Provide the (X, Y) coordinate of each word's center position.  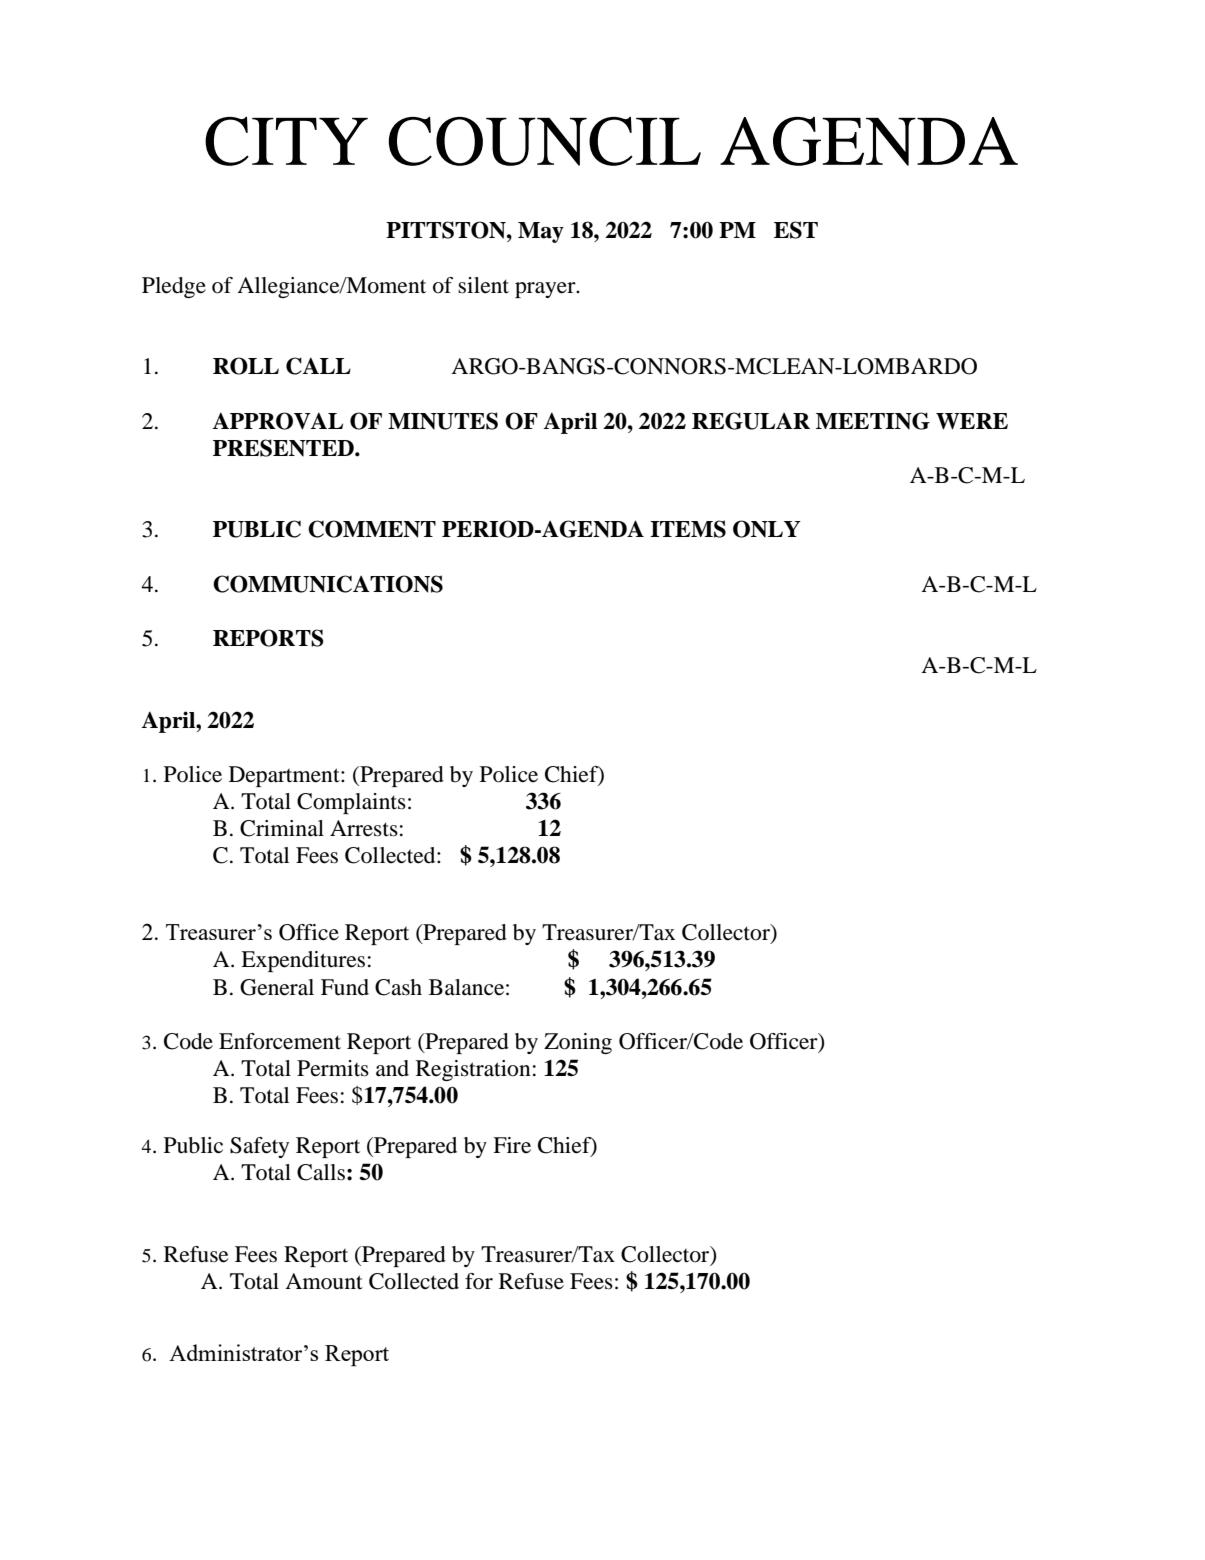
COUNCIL (545, 141)
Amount (324, 1281)
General (277, 987)
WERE (972, 421)
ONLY (767, 529)
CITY (286, 141)
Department (285, 776)
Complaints (351, 803)
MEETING (873, 421)
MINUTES (443, 421)
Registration (473, 1070)
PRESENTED (284, 448)
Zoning (578, 1043)
